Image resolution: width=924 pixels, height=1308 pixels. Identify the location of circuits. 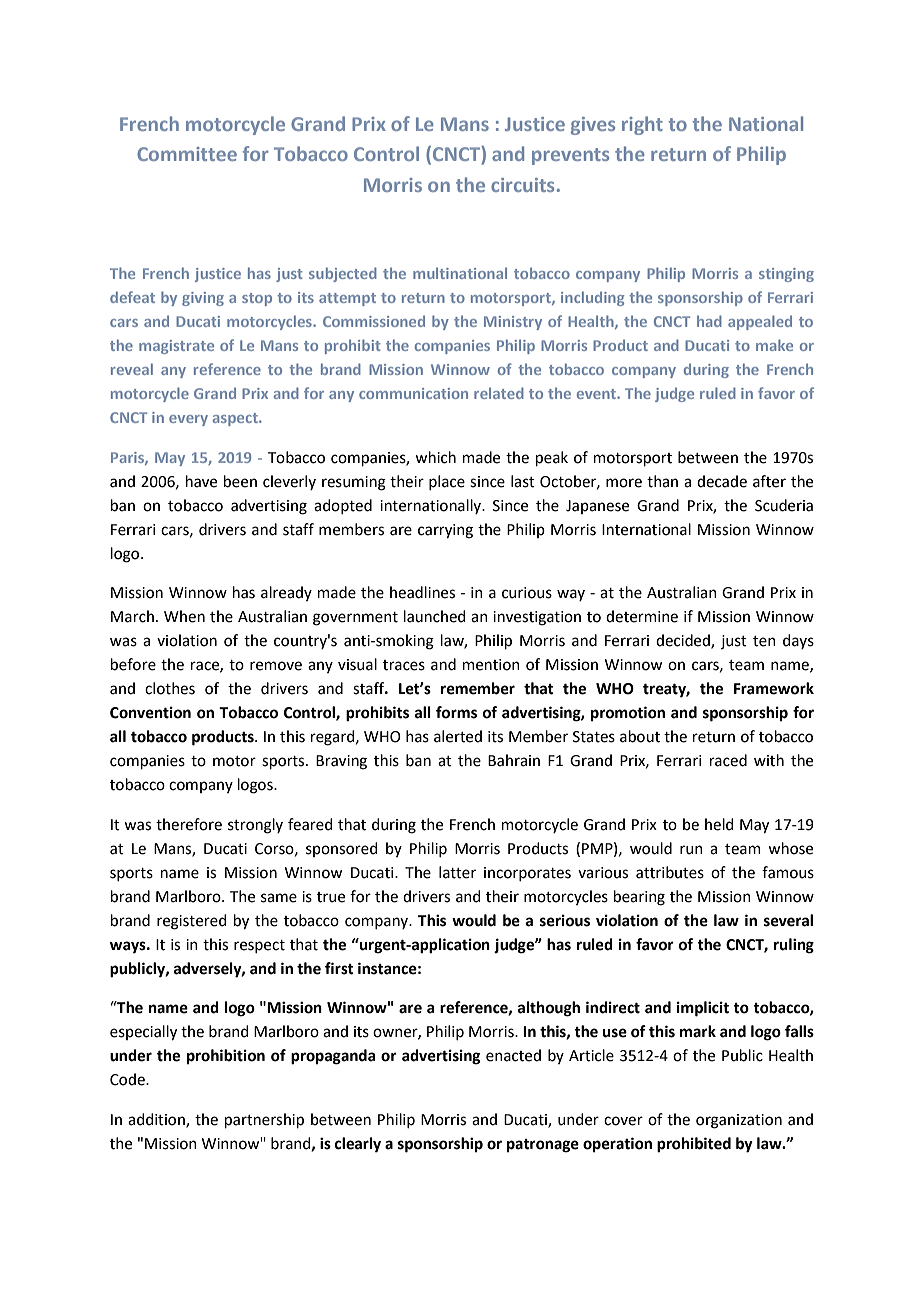
(522, 185).
